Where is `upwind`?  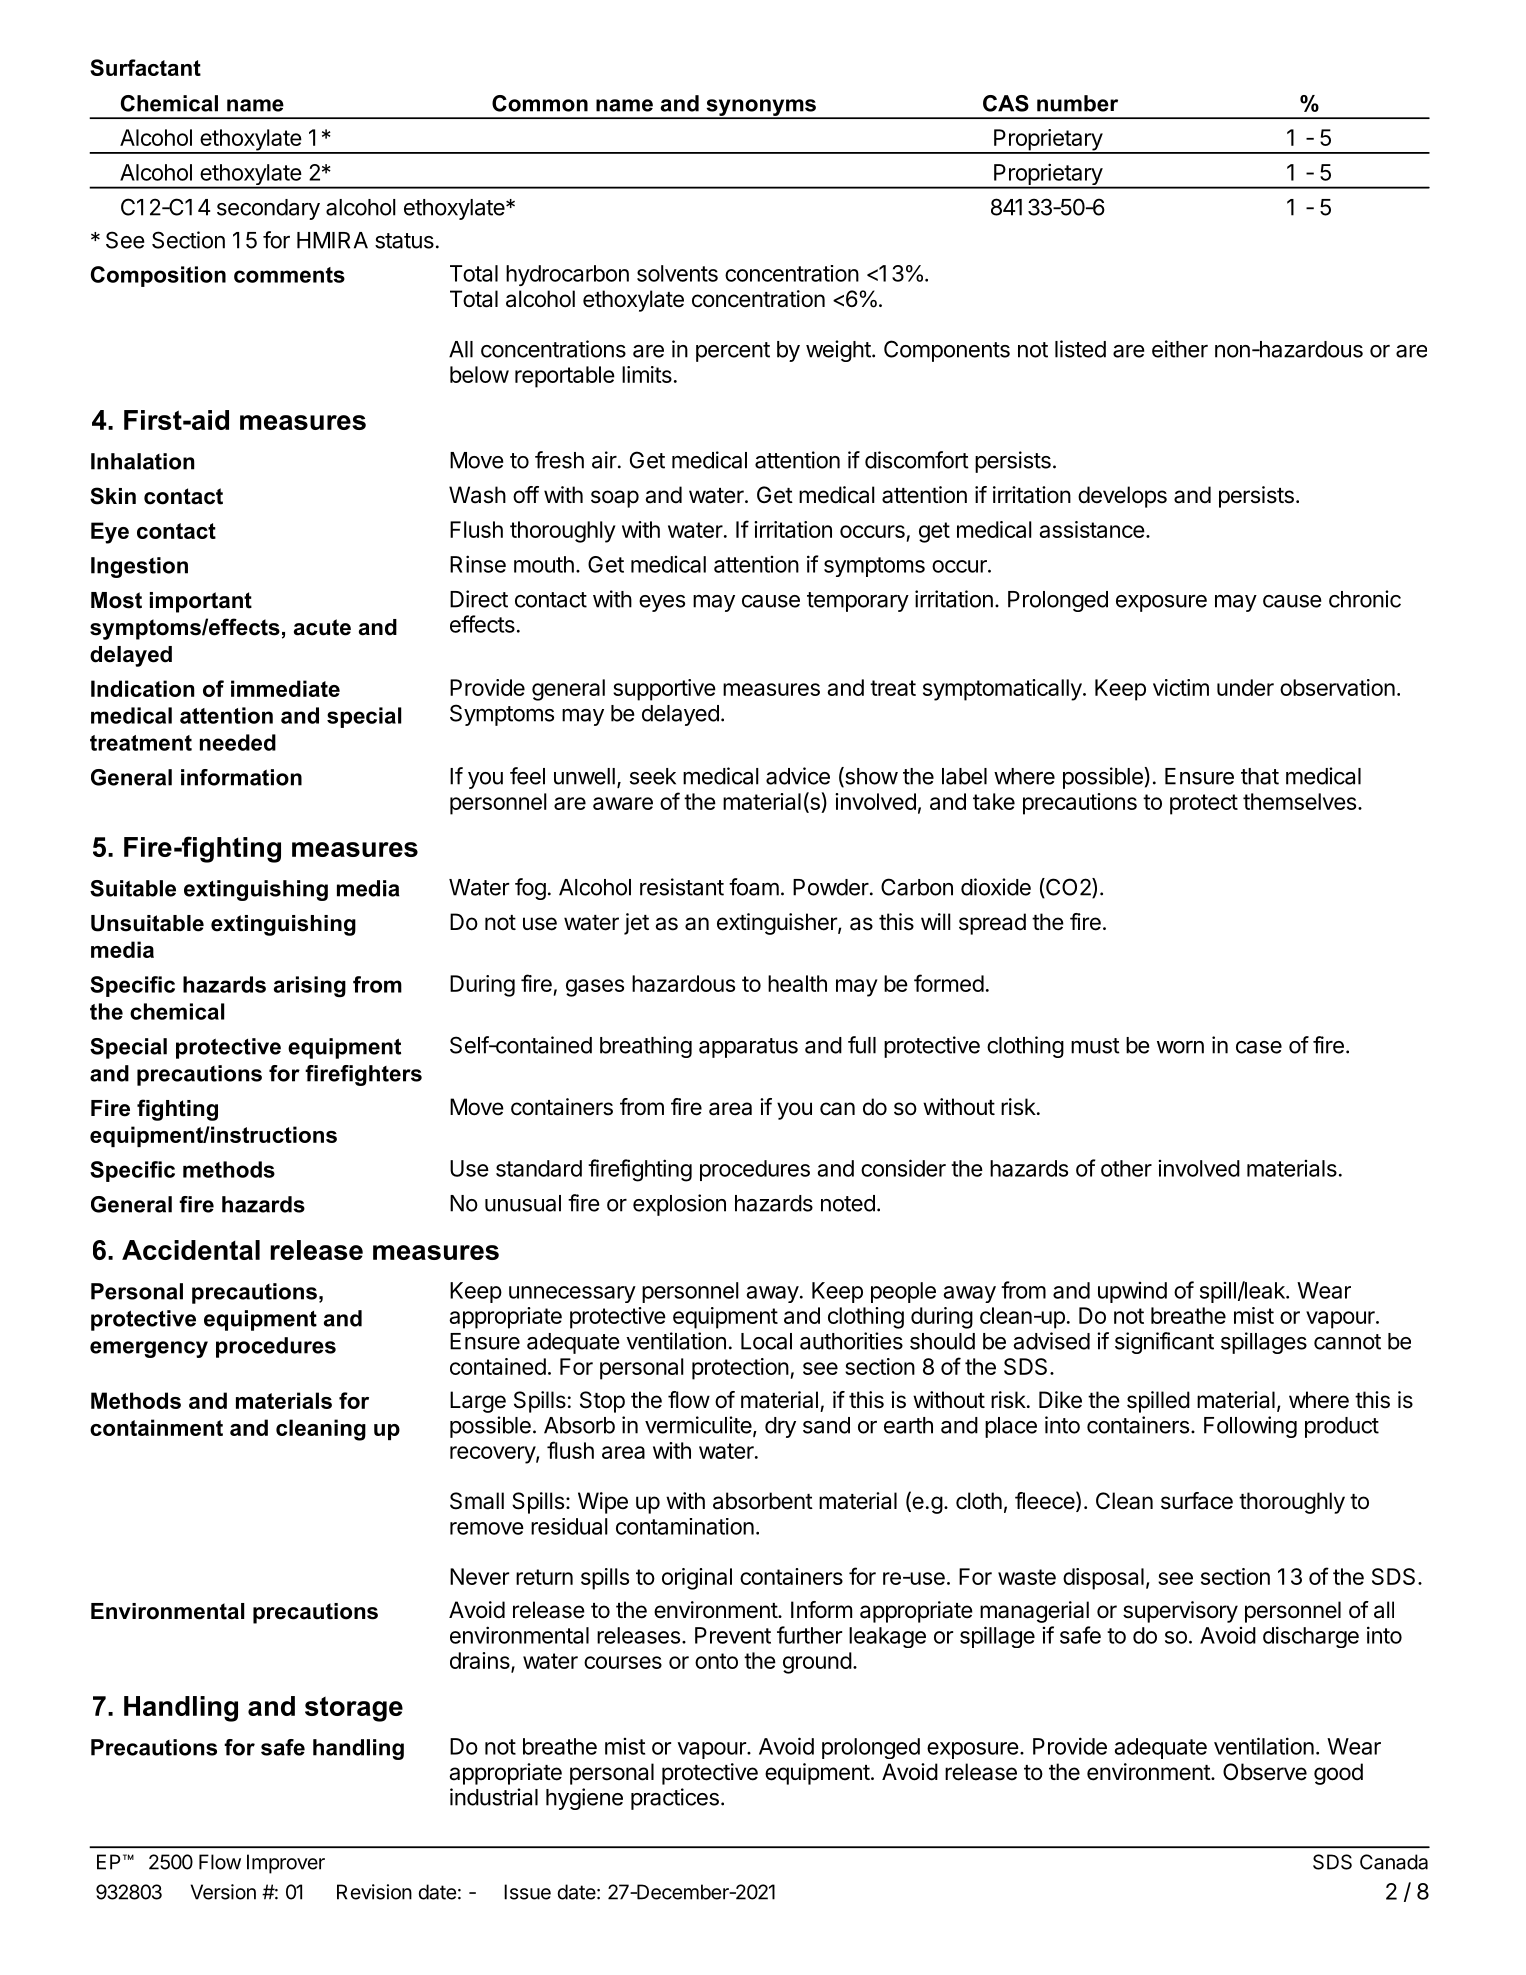 upwind is located at coordinates (1132, 1292).
